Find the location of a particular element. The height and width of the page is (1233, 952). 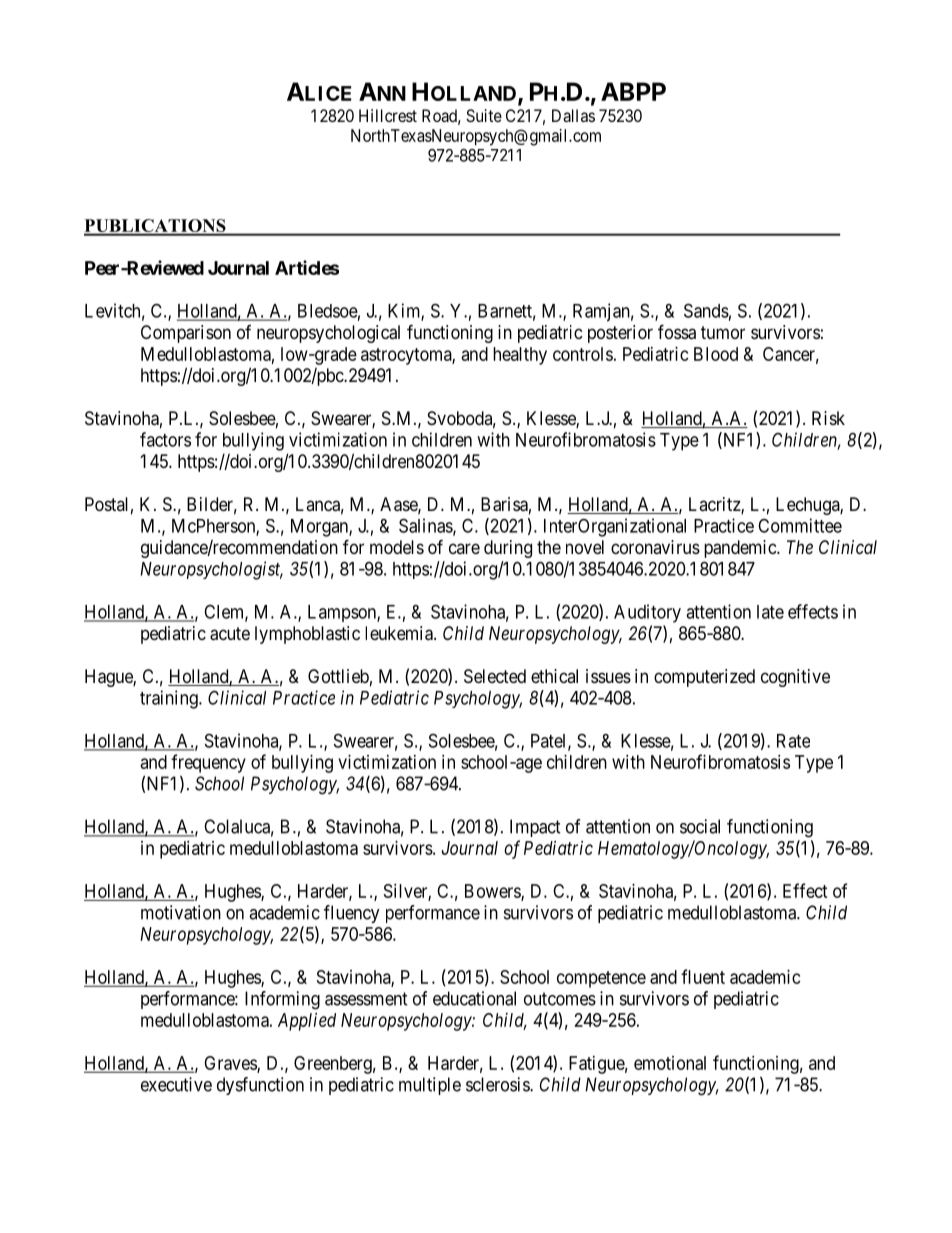

Blood is located at coordinates (716, 354).
